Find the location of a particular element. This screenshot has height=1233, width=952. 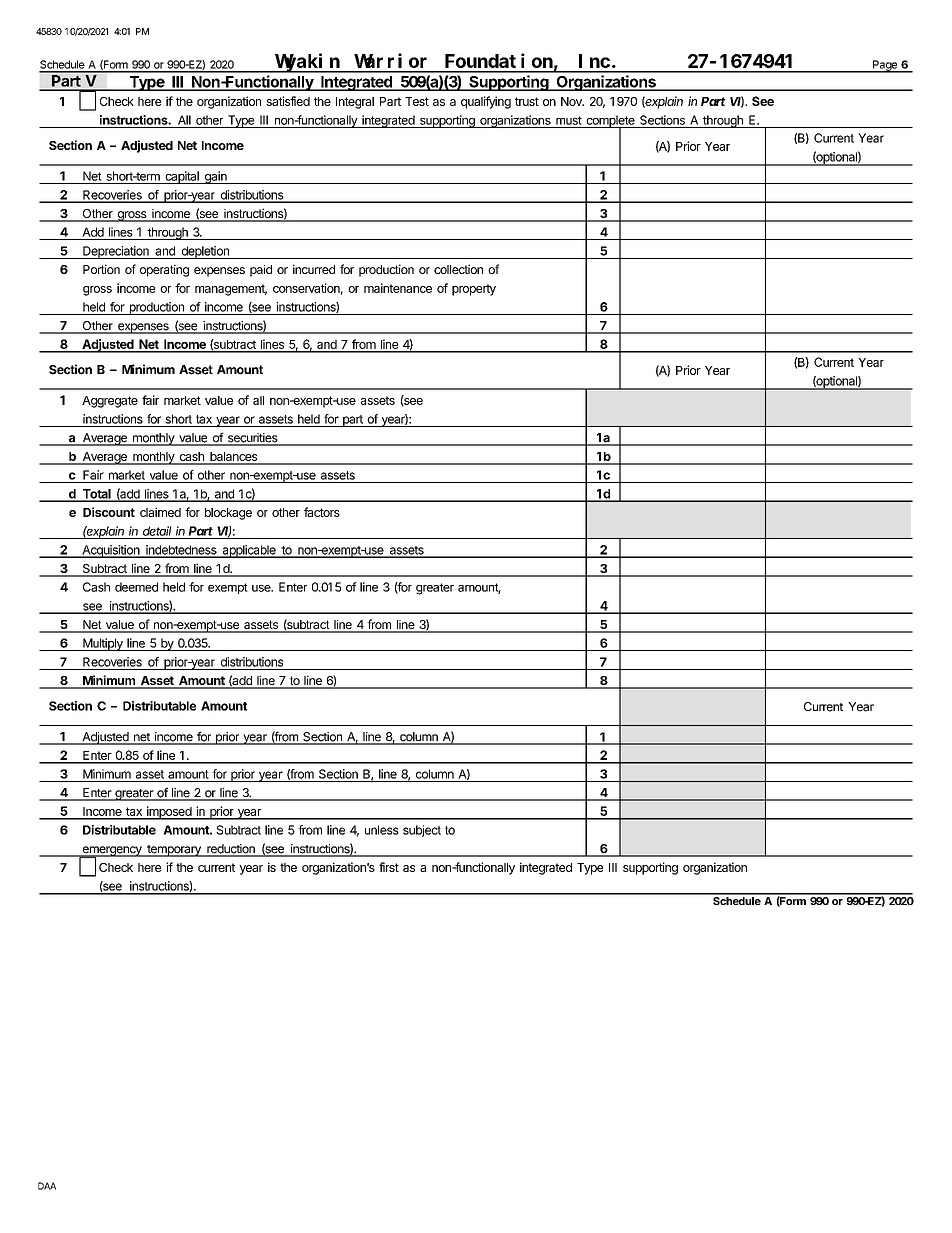

capital is located at coordinates (182, 177).
